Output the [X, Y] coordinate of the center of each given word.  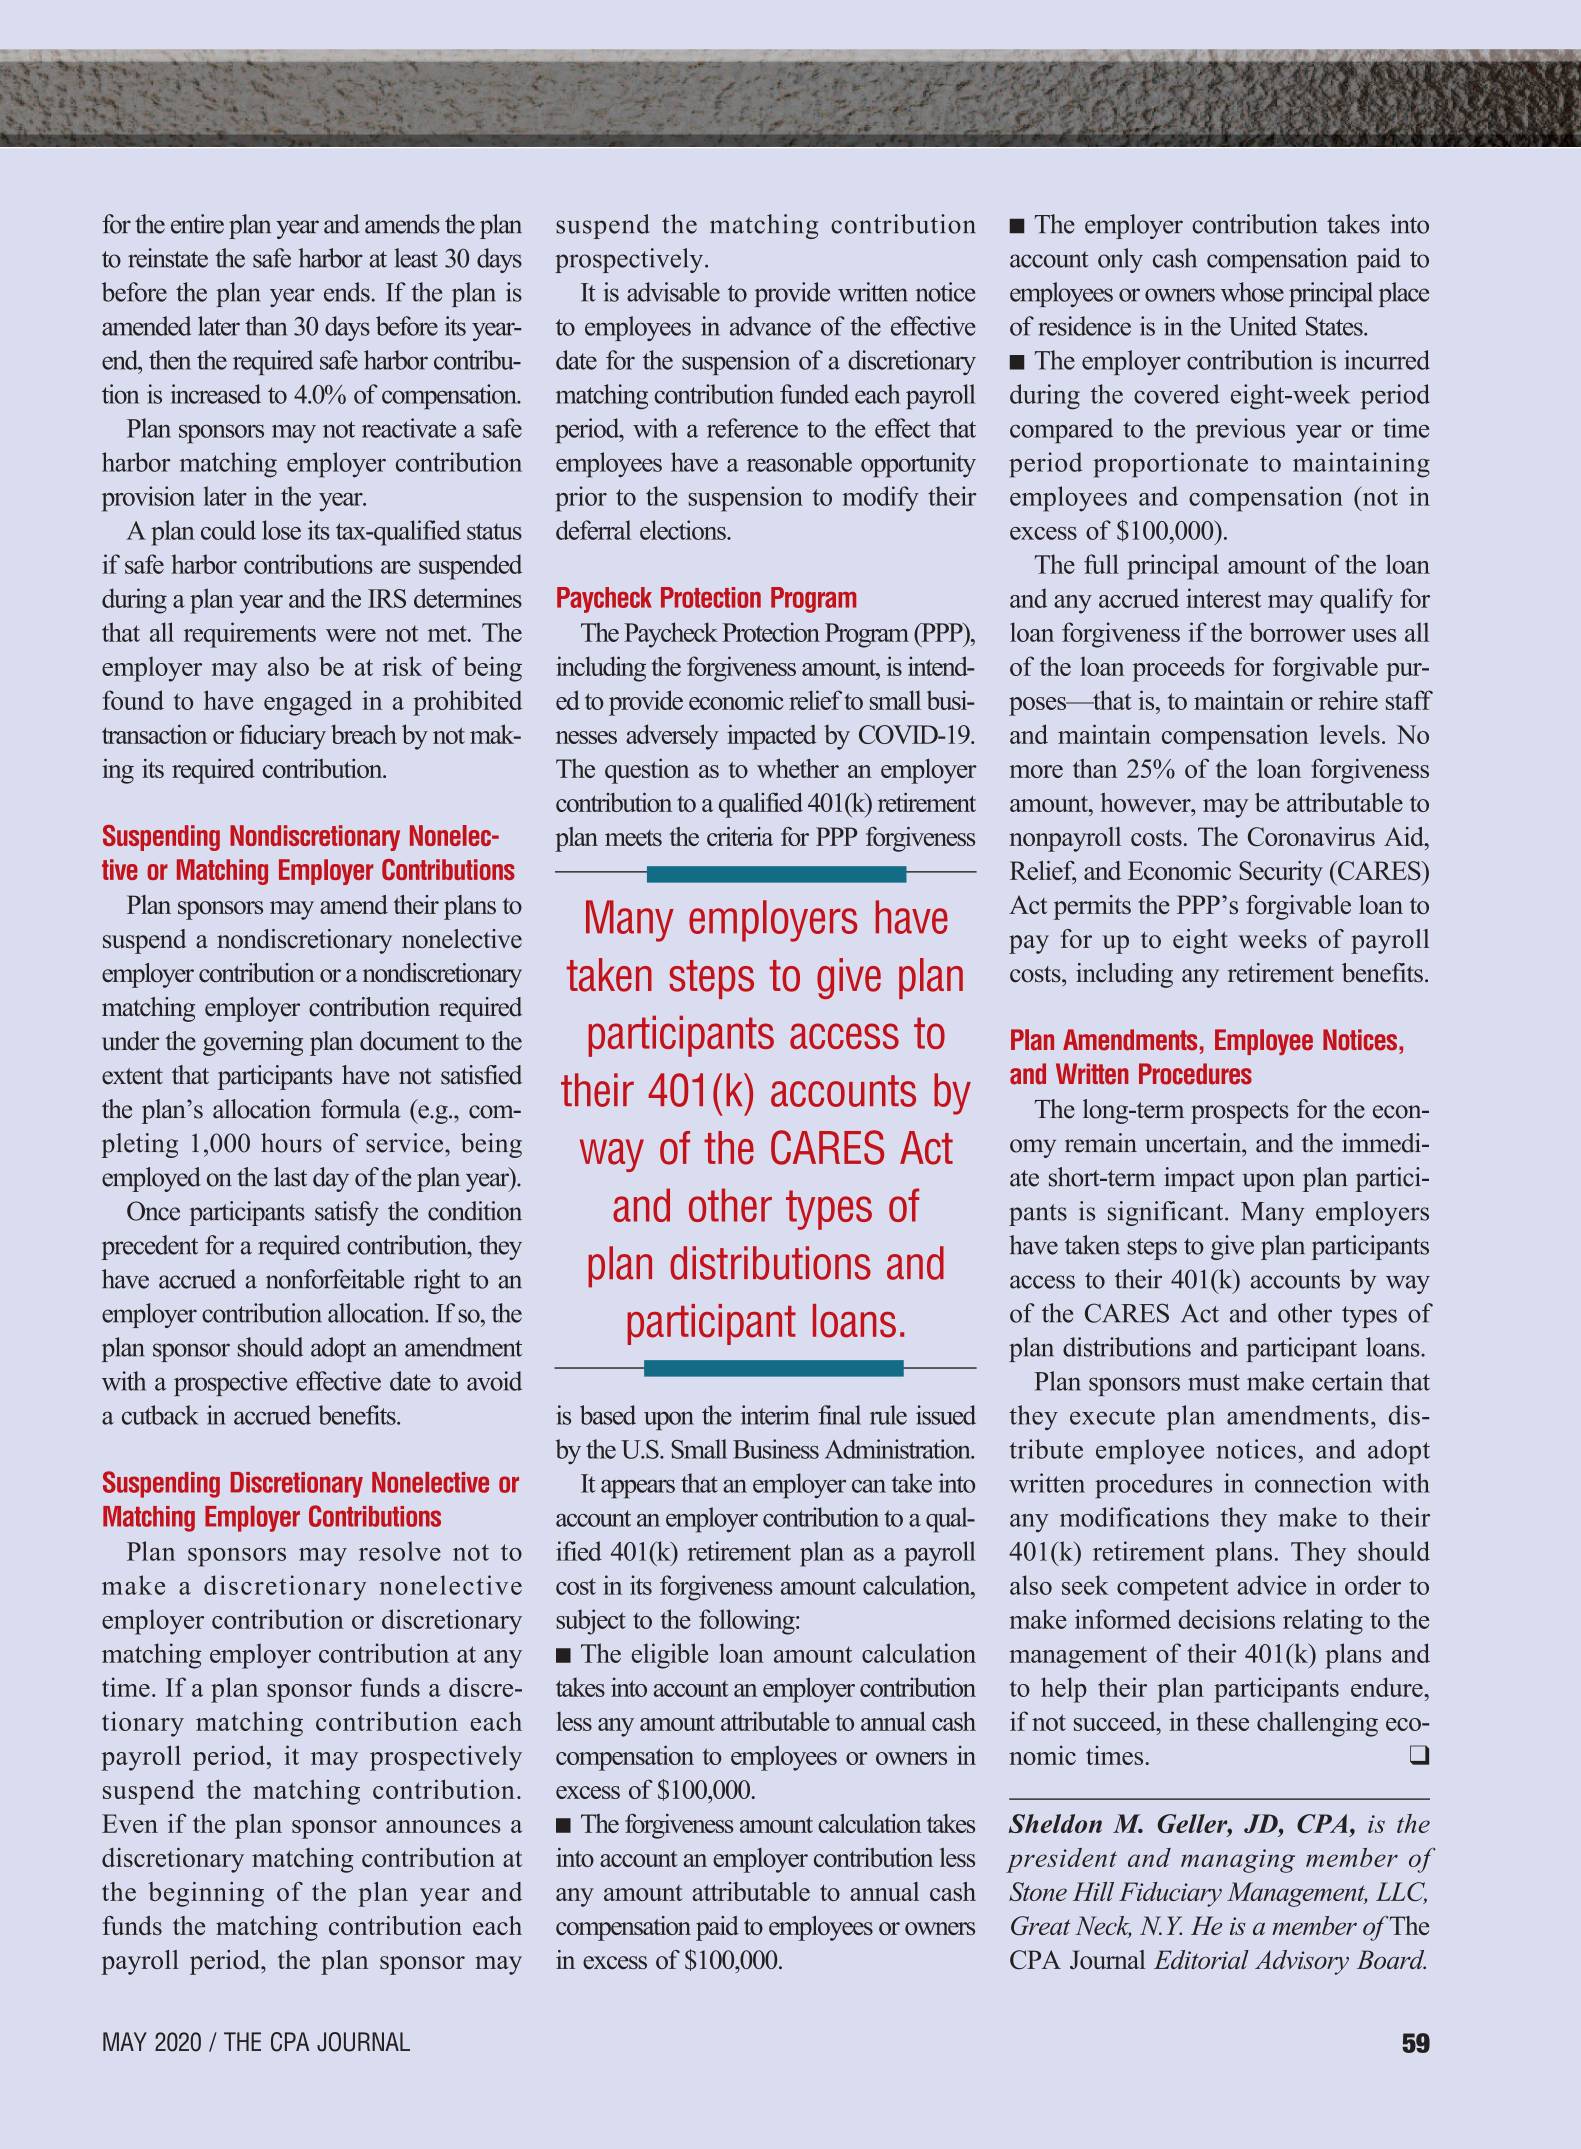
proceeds [1178, 669]
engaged [308, 703]
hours [291, 1143]
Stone [1038, 1891]
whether [798, 768]
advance [770, 326]
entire [197, 224]
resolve [400, 1551]
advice [1271, 1585]
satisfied [481, 1075]
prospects [1240, 1113]
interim [775, 1415]
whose [1252, 292]
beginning [206, 1894]
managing [1238, 1861]
